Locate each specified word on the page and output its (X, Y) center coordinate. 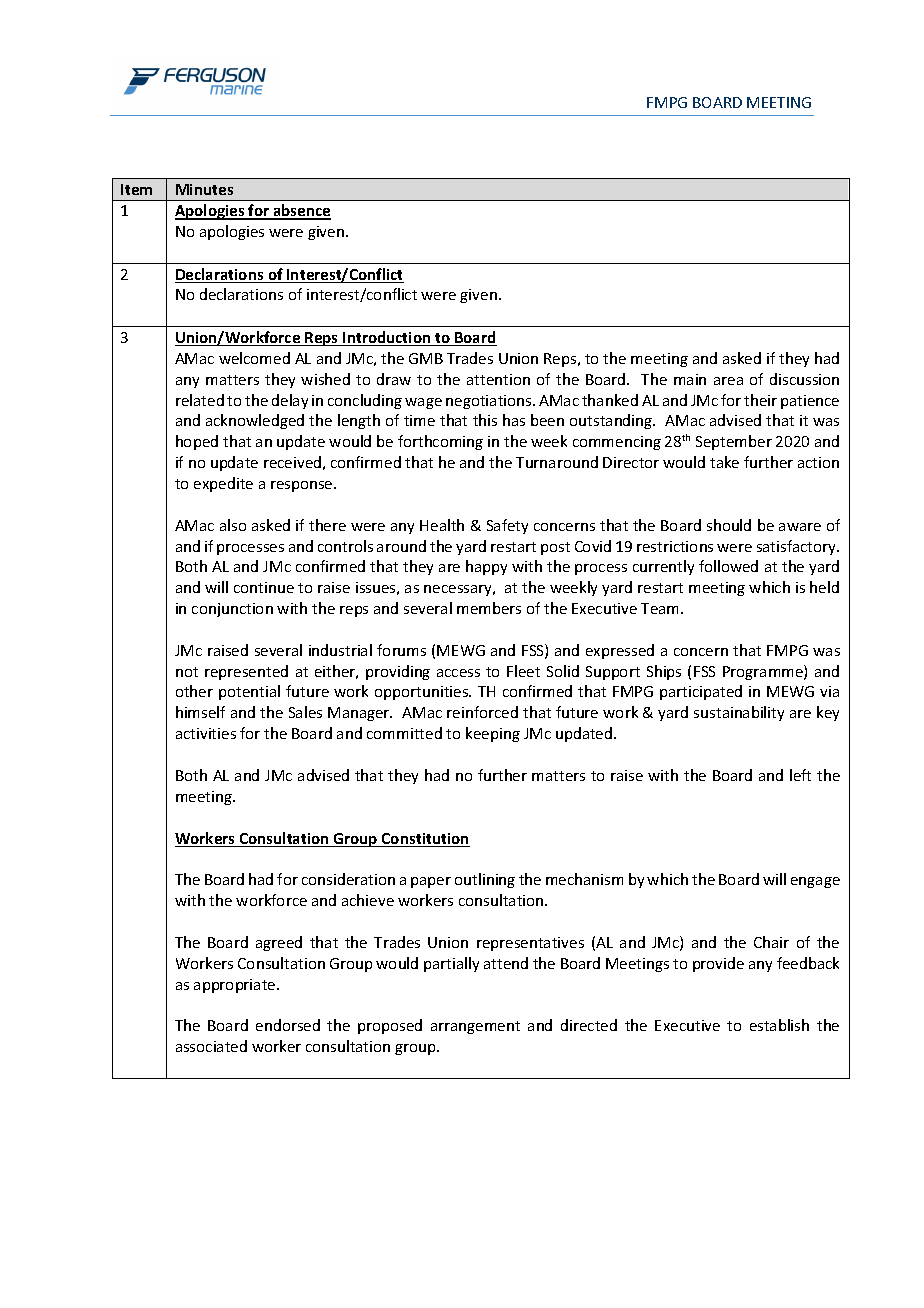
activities (206, 733)
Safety (507, 526)
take (724, 462)
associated (211, 1046)
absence (301, 211)
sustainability (739, 713)
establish (779, 1025)
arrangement (475, 1027)
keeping (493, 734)
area (728, 381)
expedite (223, 484)
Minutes (204, 189)
